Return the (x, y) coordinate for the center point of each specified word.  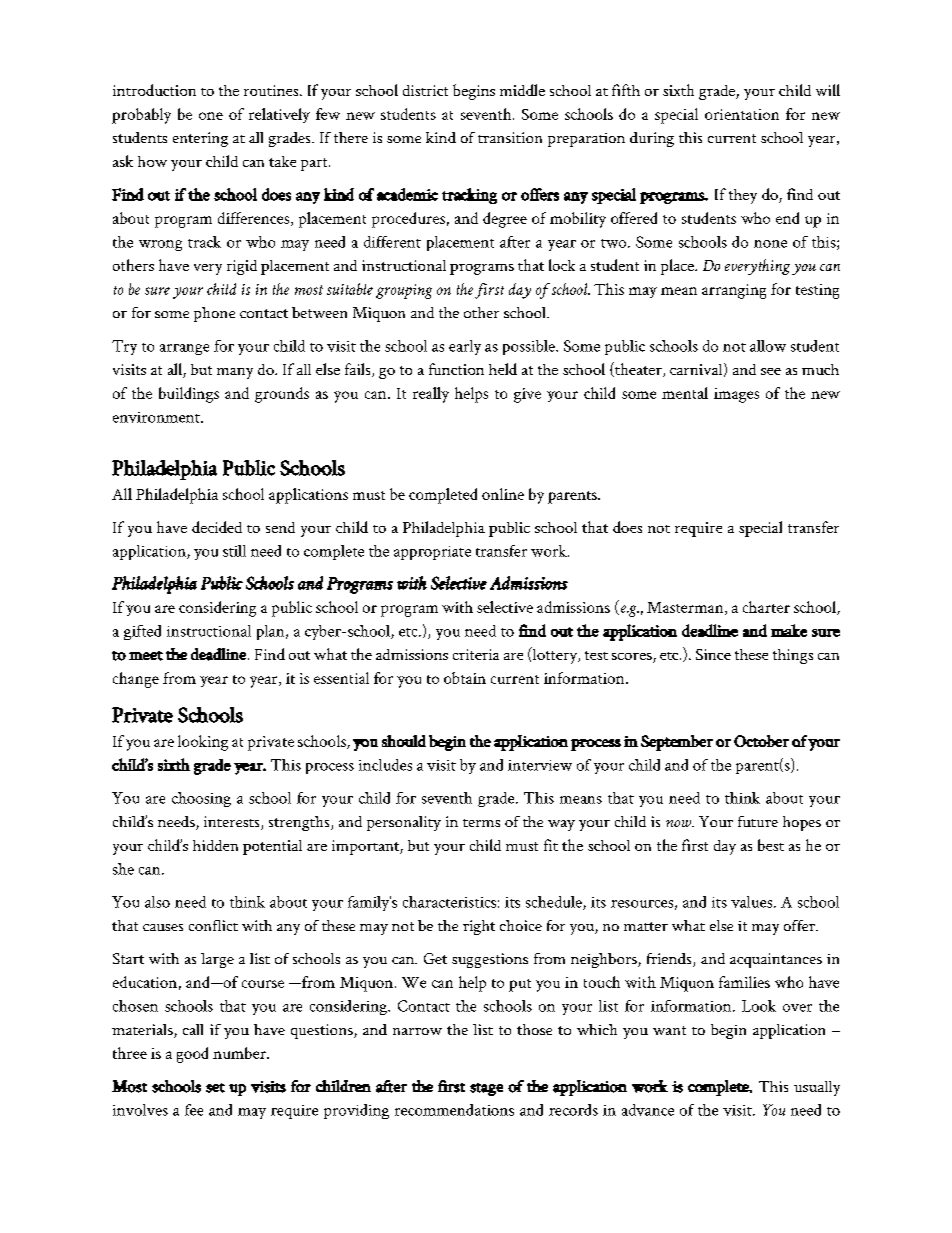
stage (486, 1089)
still (234, 551)
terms (481, 823)
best (771, 845)
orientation (742, 114)
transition (510, 137)
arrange (184, 349)
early (465, 347)
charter (766, 607)
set (215, 1088)
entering (200, 139)
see (771, 371)
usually (817, 1088)
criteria (476, 654)
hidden (215, 845)
